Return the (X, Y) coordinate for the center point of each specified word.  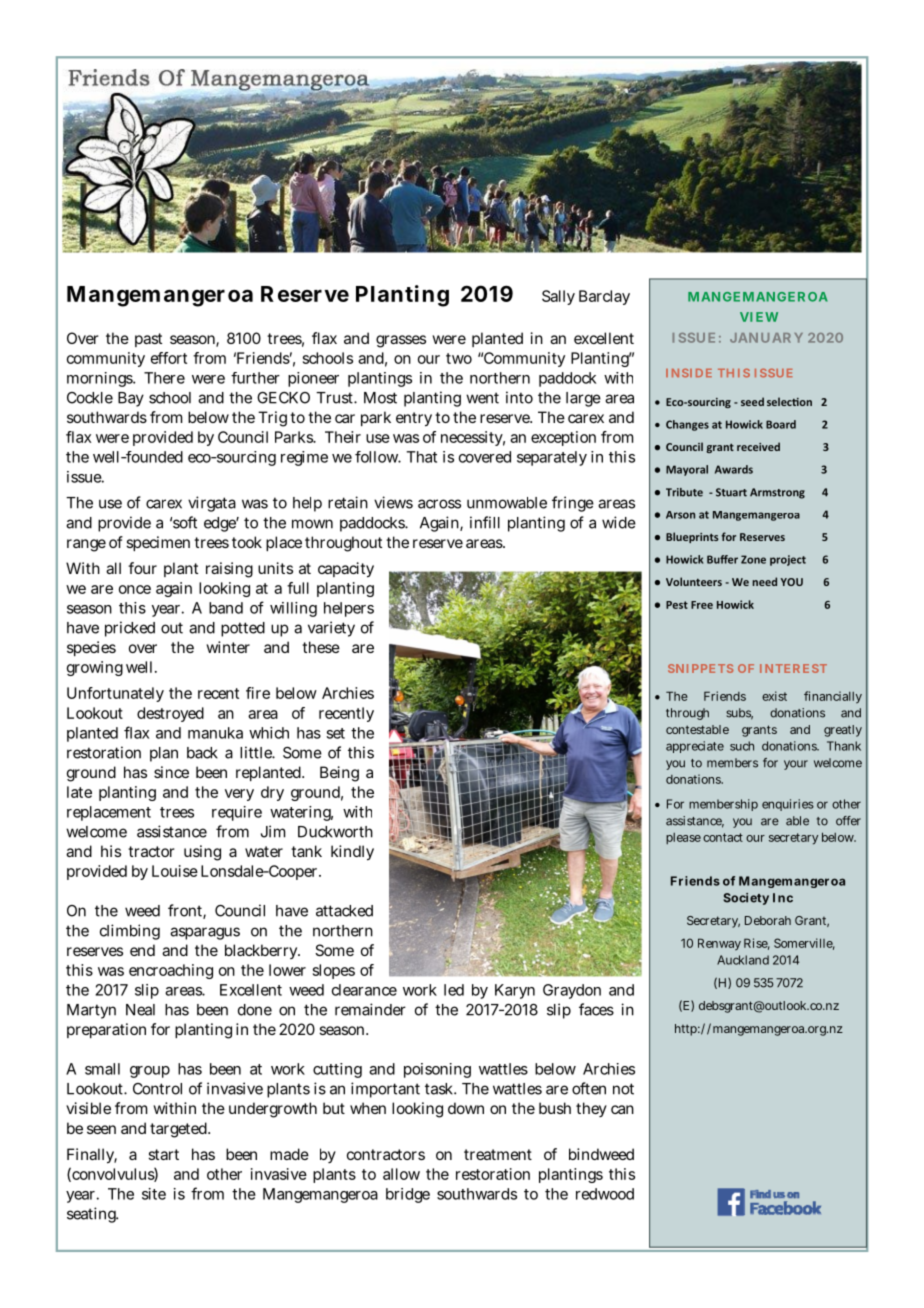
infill (485, 522)
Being (339, 774)
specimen (158, 543)
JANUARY (766, 338)
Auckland (743, 960)
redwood (605, 1194)
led (454, 990)
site (154, 1194)
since (171, 772)
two (459, 358)
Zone (753, 559)
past (148, 340)
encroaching (171, 971)
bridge (408, 1195)
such (742, 746)
